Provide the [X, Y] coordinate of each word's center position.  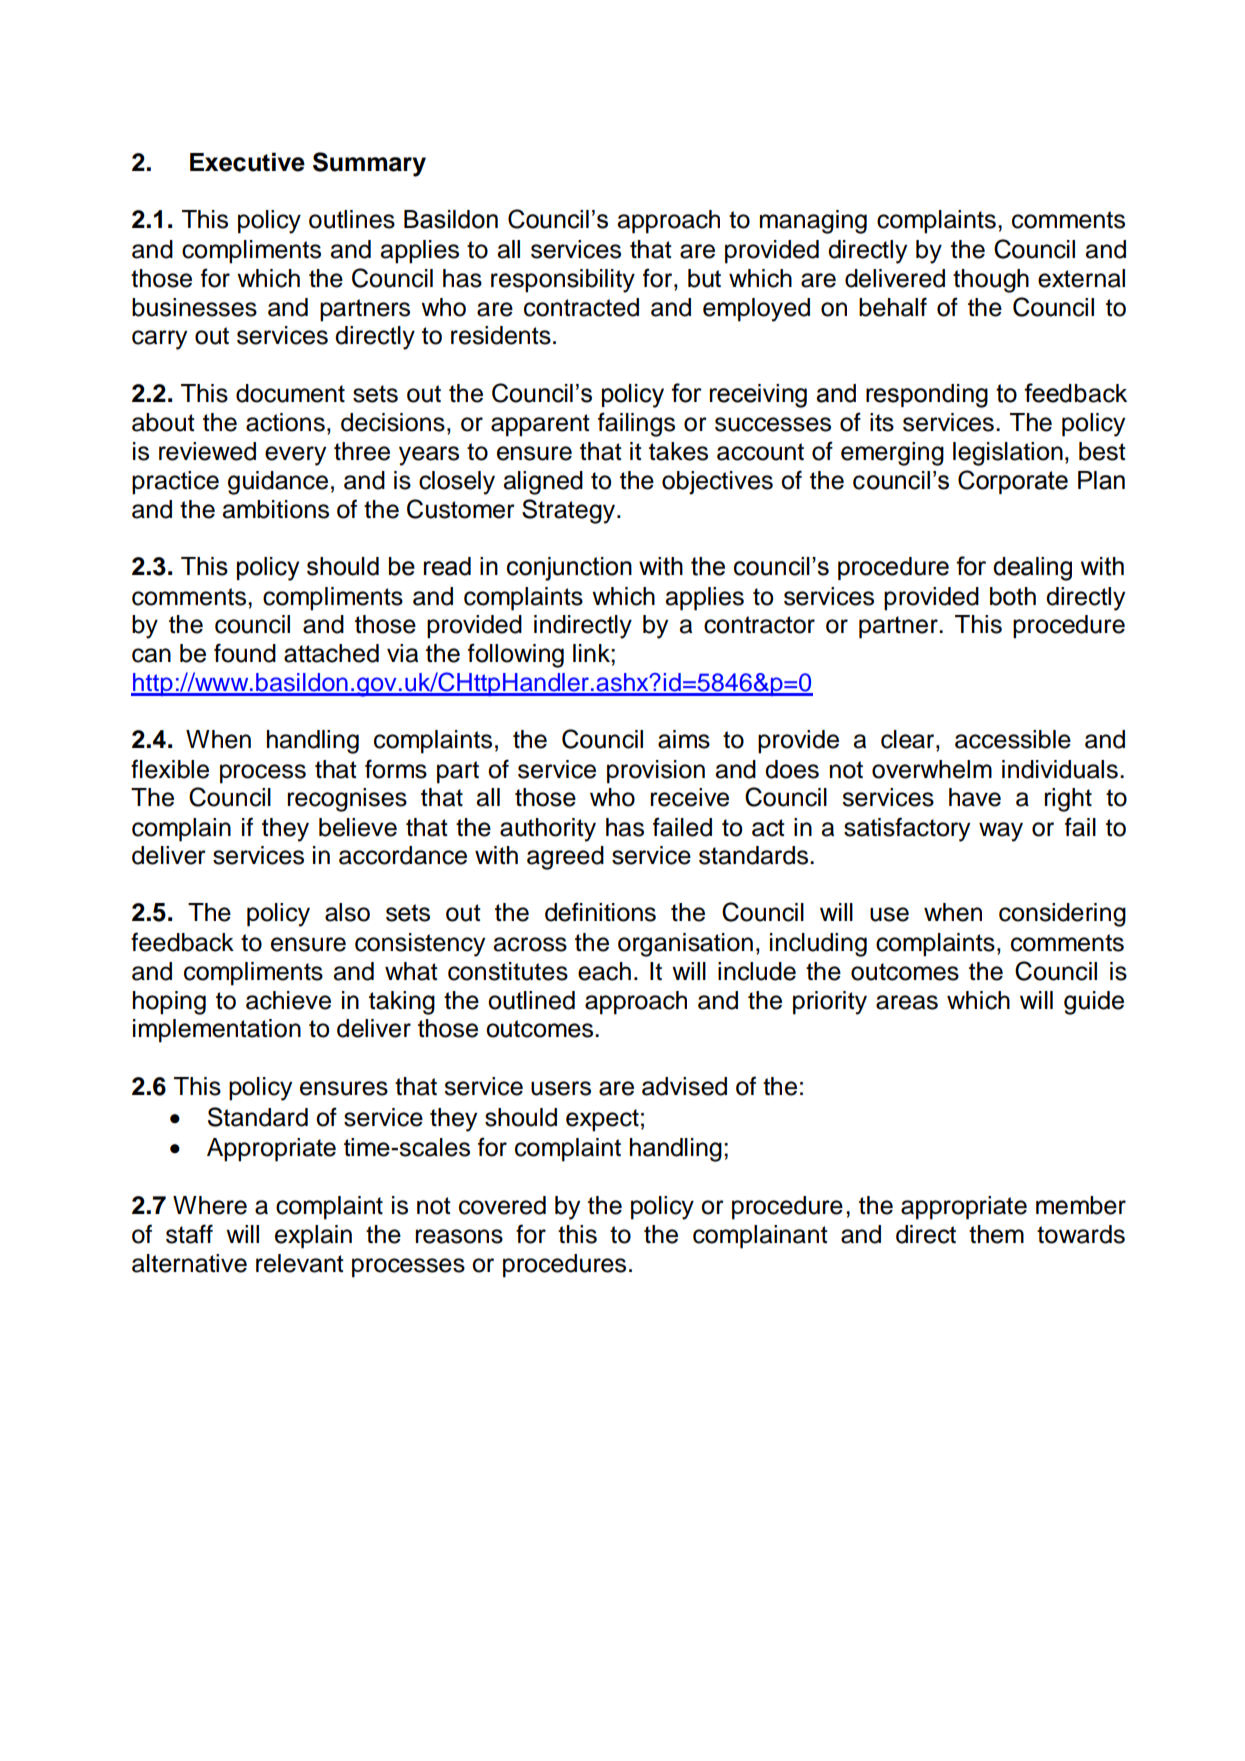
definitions [600, 912]
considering [1062, 915]
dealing [1032, 569]
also [347, 912]
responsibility [563, 281]
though [991, 281]
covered [502, 1205]
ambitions [276, 509]
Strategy [570, 511]
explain [313, 1237]
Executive [247, 162]
